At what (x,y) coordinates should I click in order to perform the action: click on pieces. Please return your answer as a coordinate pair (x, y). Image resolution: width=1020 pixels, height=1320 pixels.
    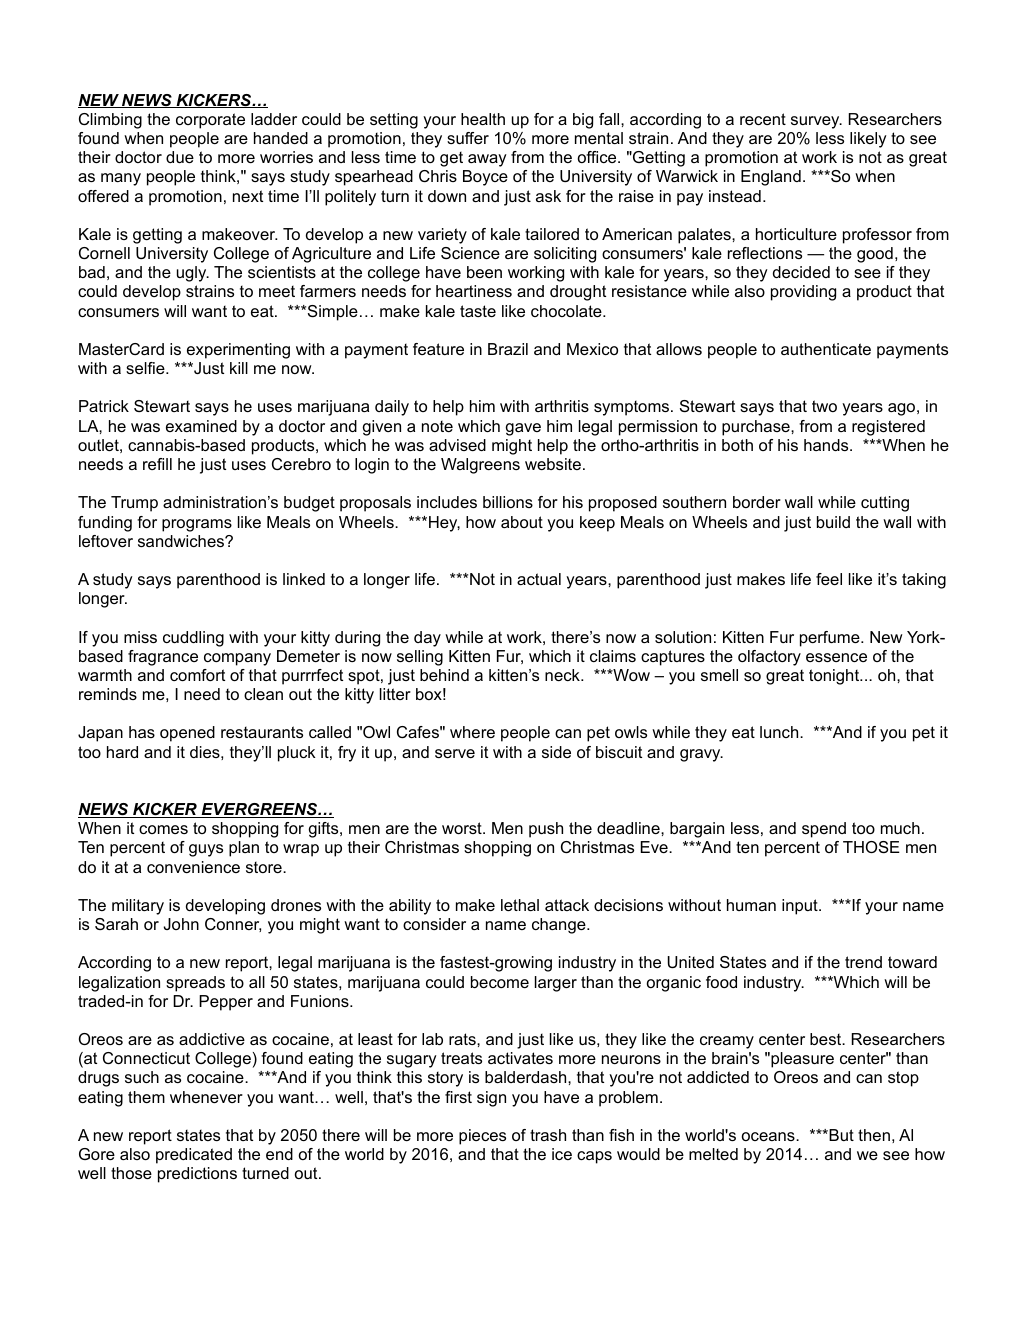
    Looking at the image, I should click on (482, 1137).
